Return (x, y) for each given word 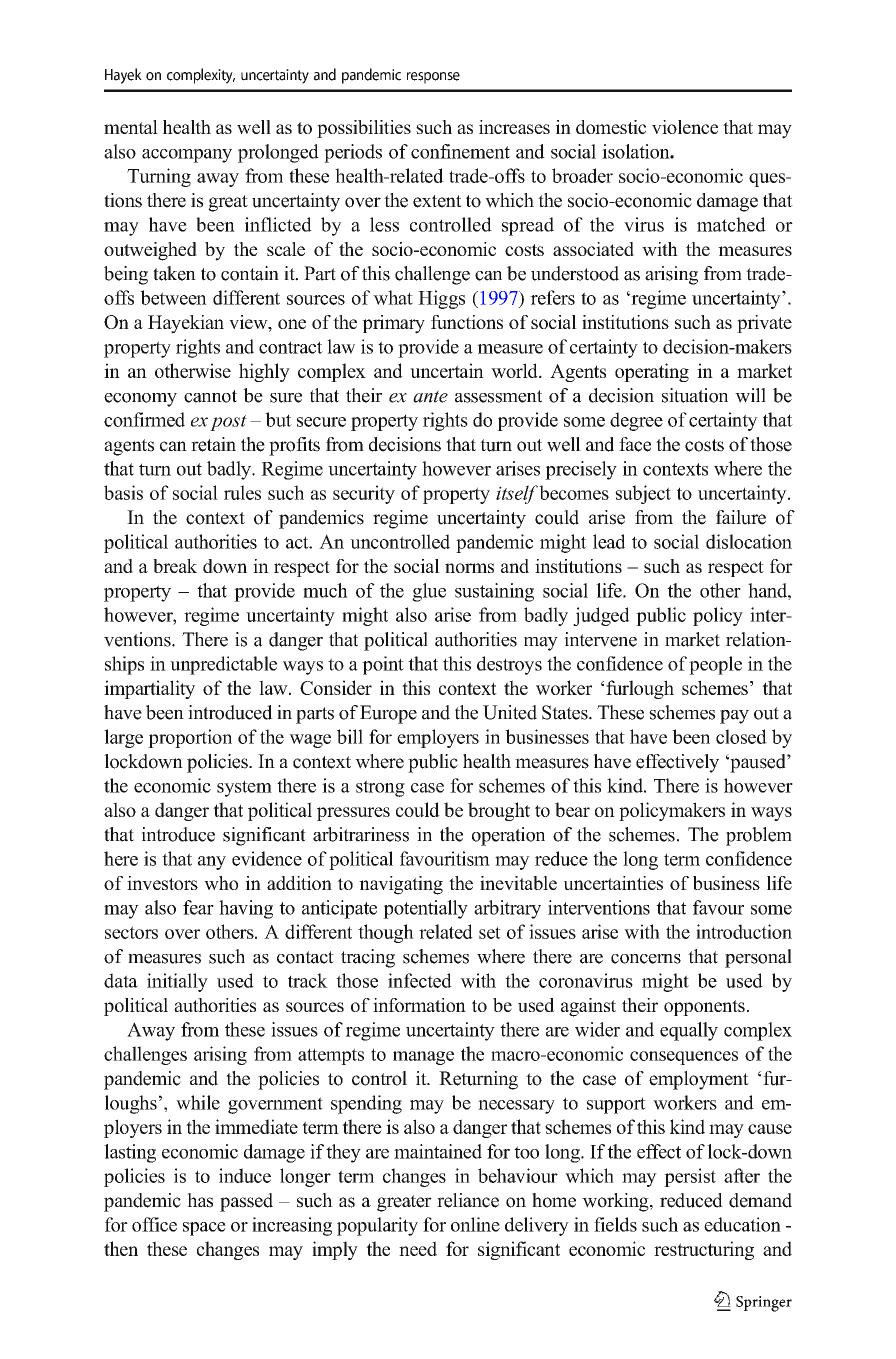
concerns (646, 959)
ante (430, 396)
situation (695, 395)
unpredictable (223, 665)
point (383, 665)
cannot (210, 396)
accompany (187, 156)
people (715, 665)
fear (198, 907)
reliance (468, 1200)
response (433, 78)
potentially (425, 909)
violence (685, 127)
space (204, 1229)
